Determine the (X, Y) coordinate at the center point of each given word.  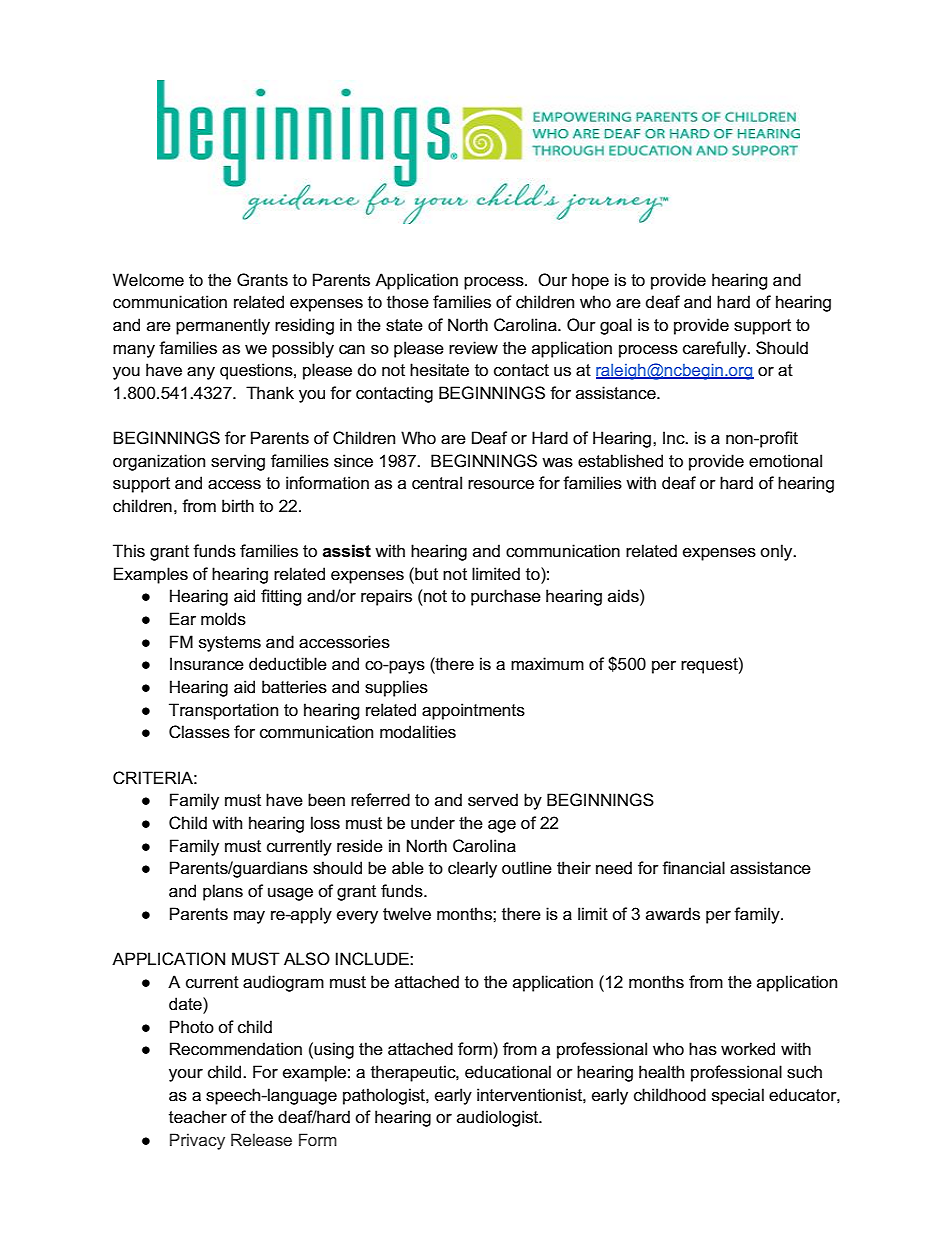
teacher (198, 1117)
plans (223, 892)
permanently (223, 326)
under (433, 823)
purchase (506, 597)
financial (693, 868)
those (408, 302)
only (777, 552)
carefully (716, 349)
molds (223, 619)
